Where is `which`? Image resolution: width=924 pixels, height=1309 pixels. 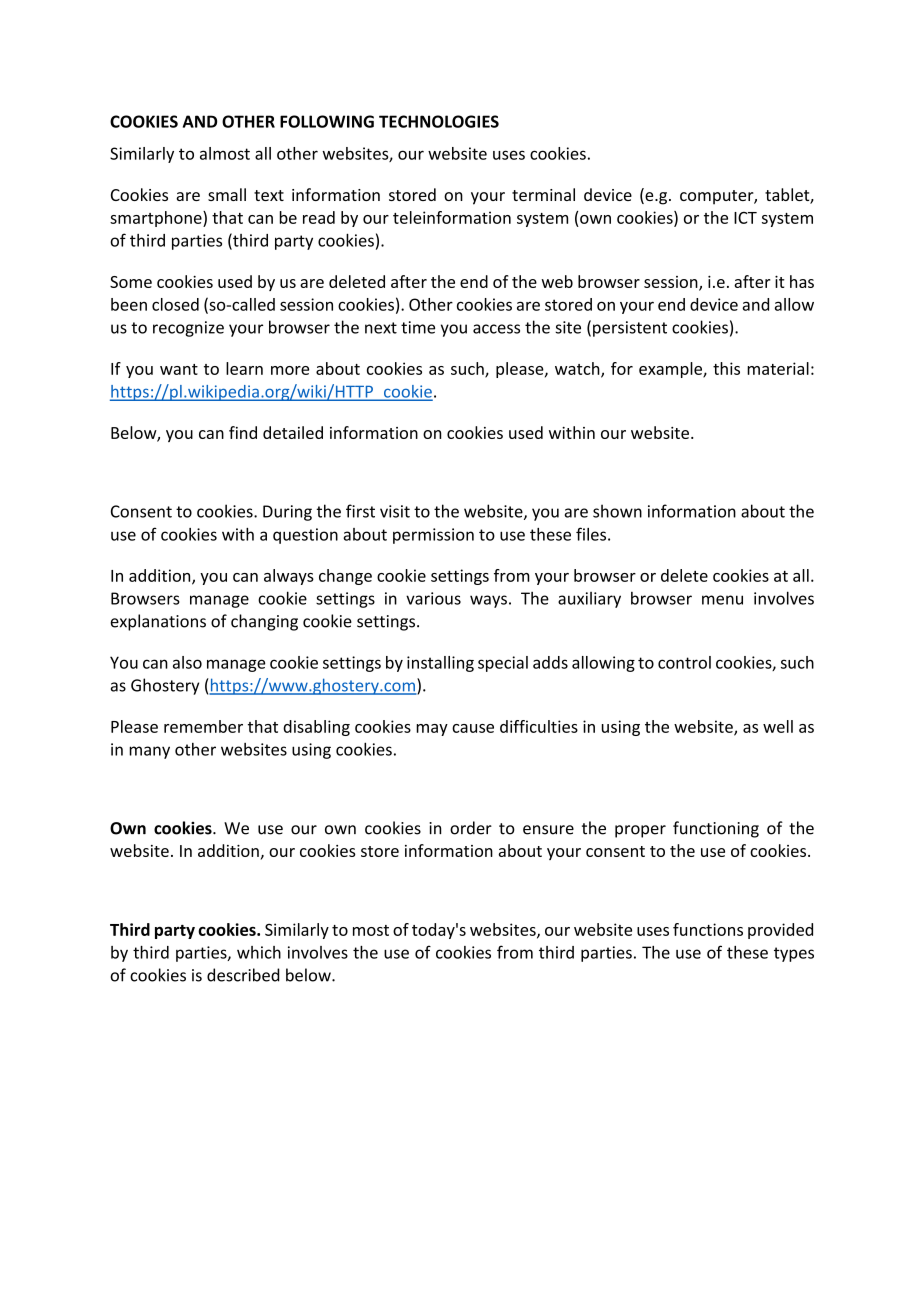
which is located at coordinates (259, 952).
